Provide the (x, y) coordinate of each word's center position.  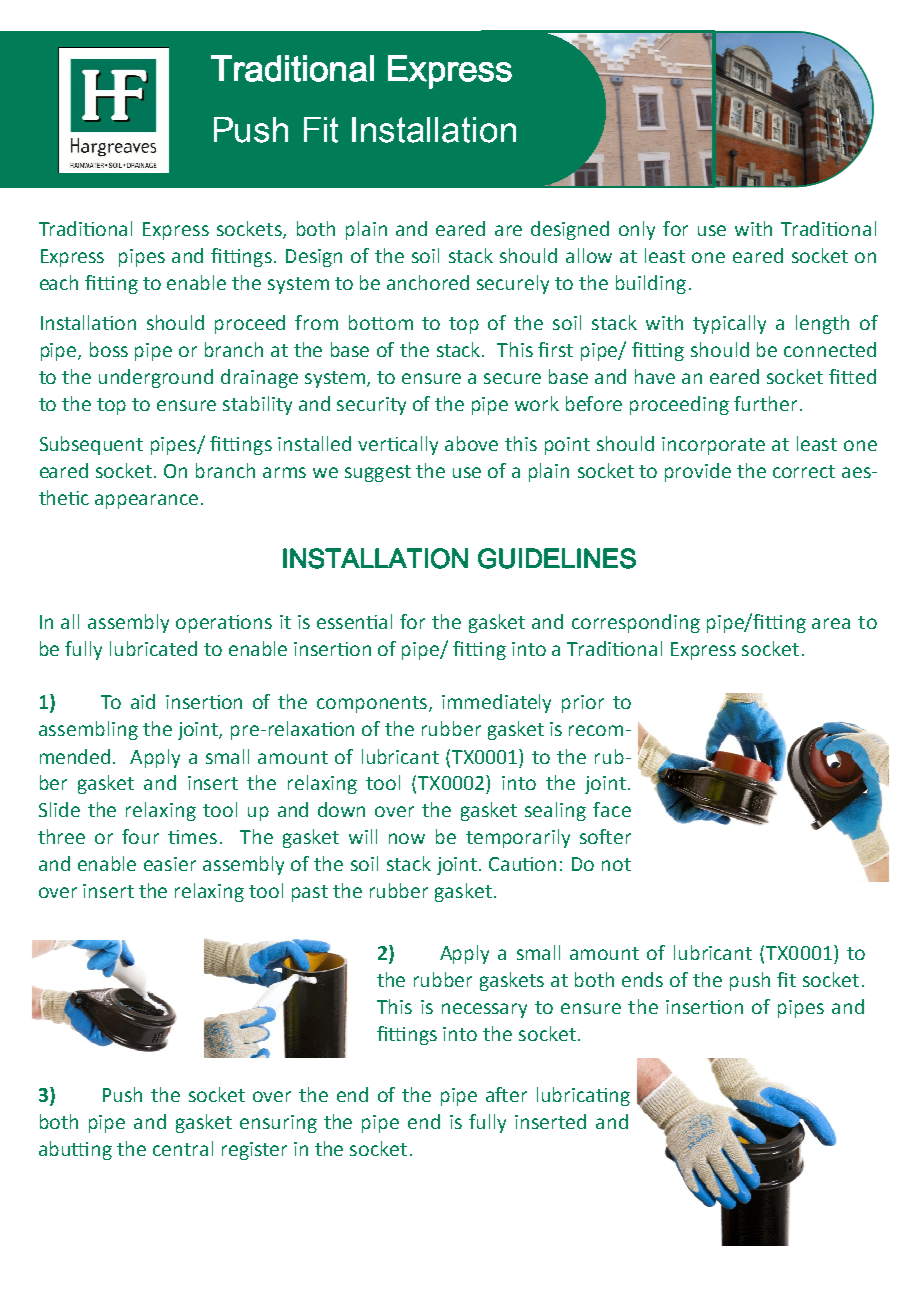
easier (170, 864)
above (471, 443)
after (506, 1094)
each (59, 282)
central (183, 1148)
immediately (496, 703)
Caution (522, 864)
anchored (428, 282)
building (651, 284)
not (616, 864)
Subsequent (91, 445)
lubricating (583, 1096)
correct (804, 471)
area (831, 623)
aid (143, 701)
